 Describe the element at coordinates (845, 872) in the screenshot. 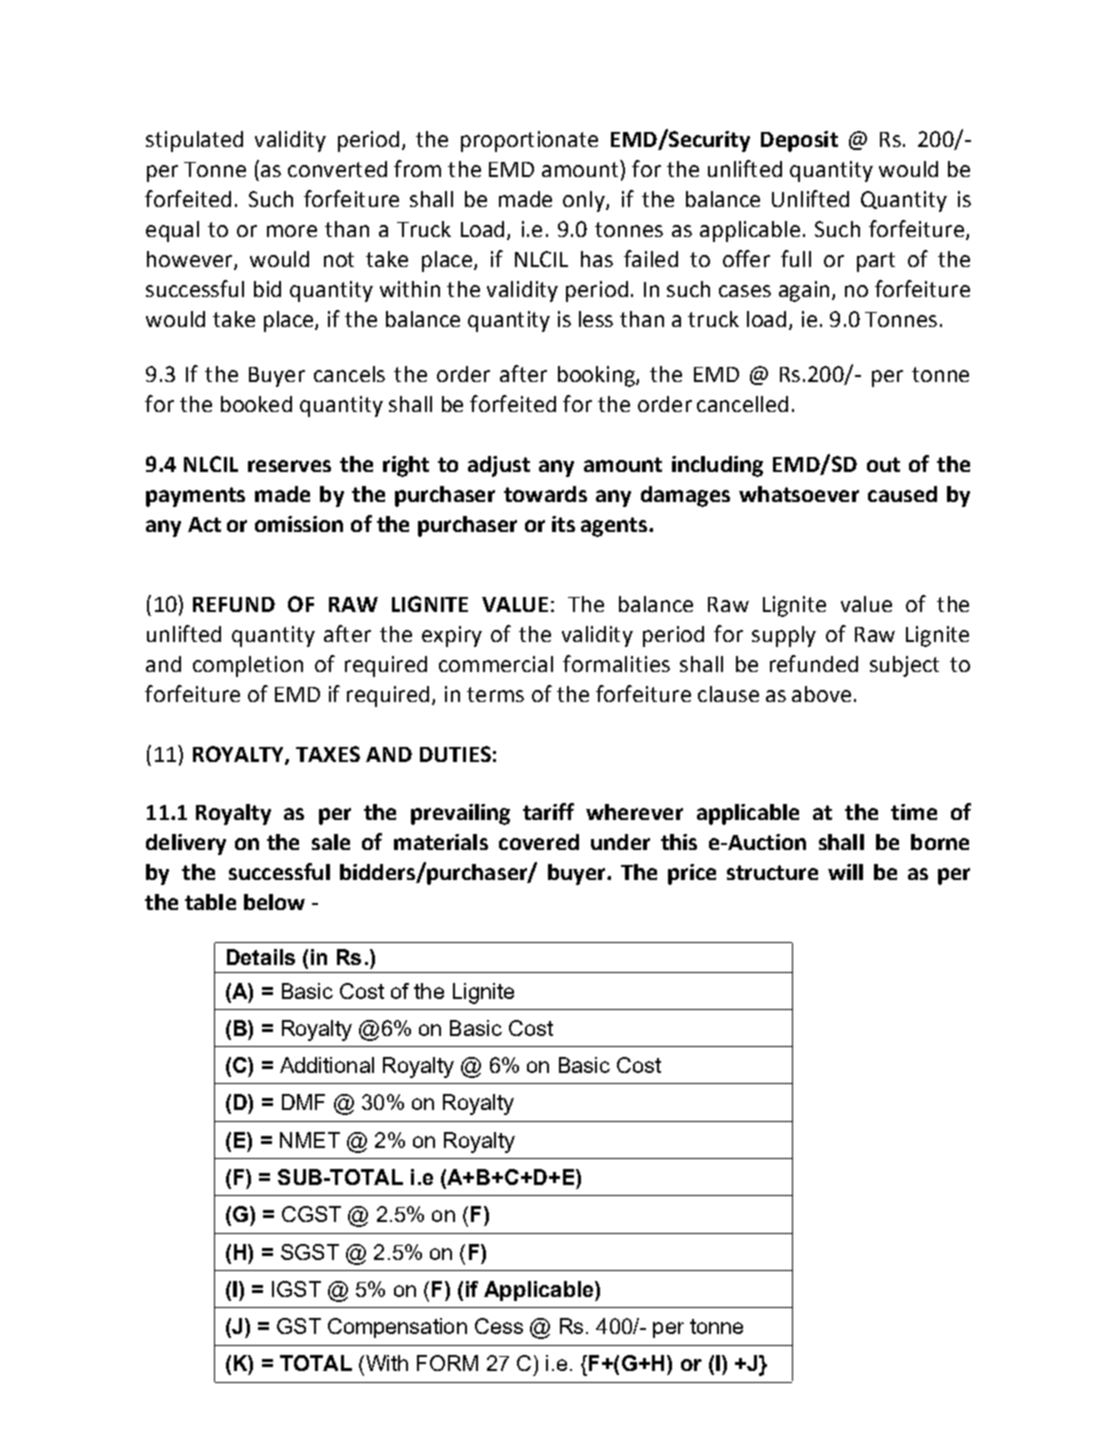

I see `will` at that location.
